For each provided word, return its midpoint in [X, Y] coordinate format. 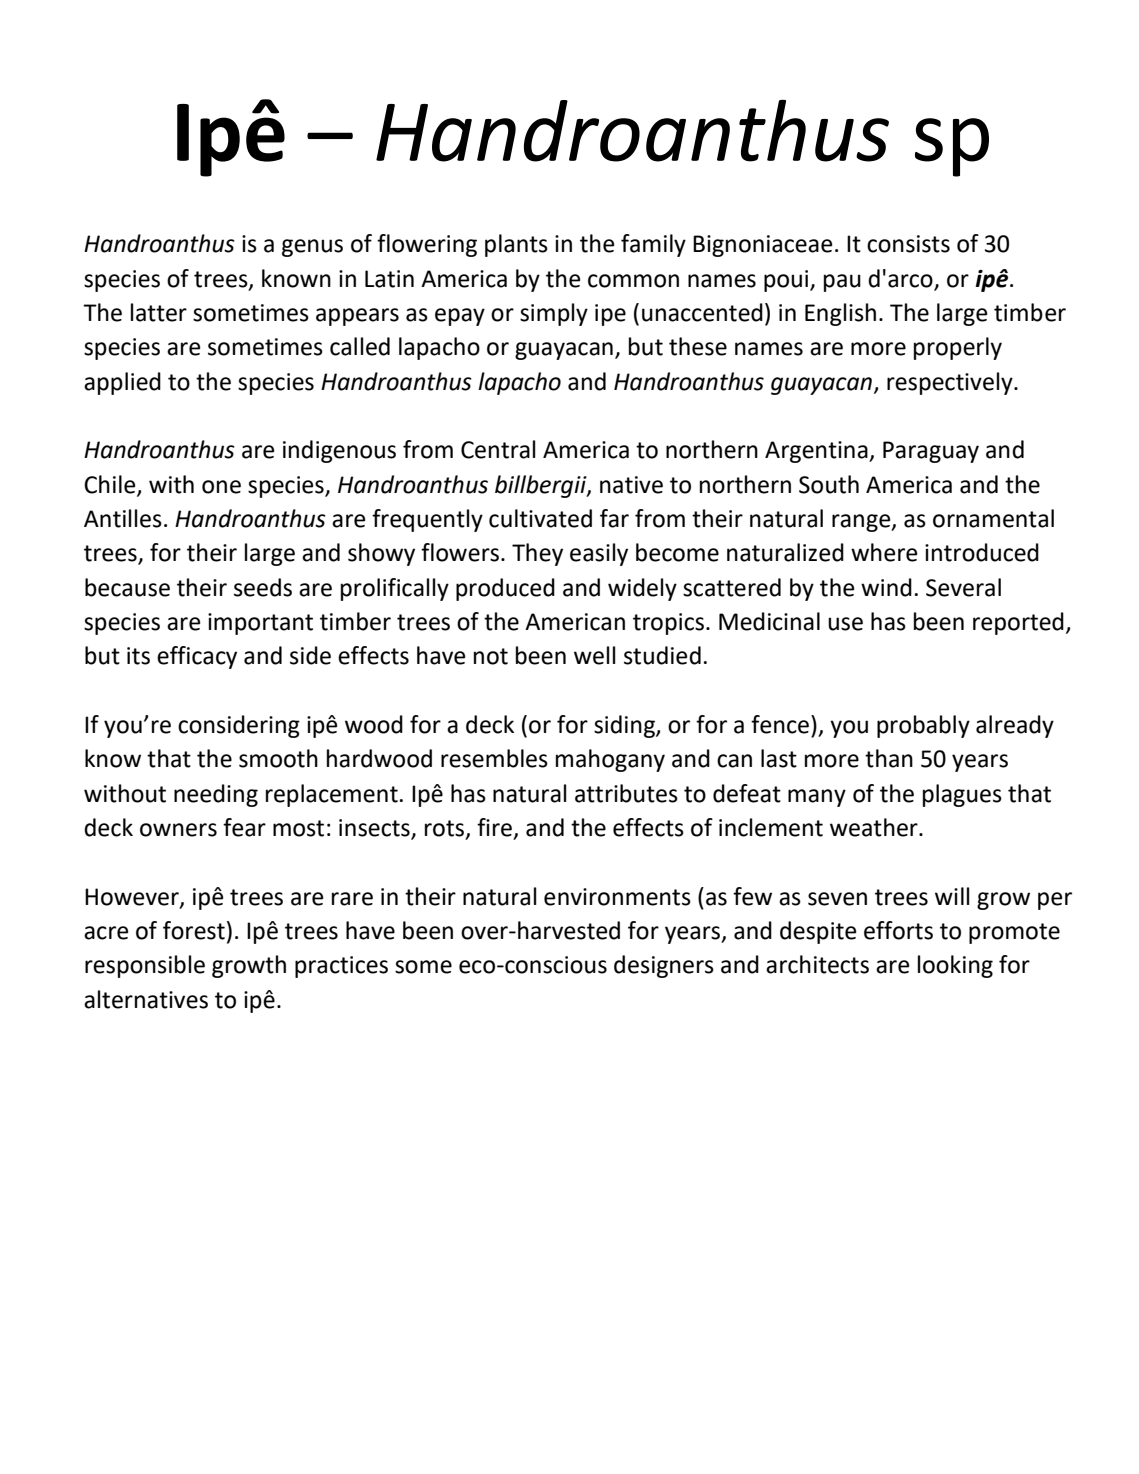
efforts [898, 930]
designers [664, 966]
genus [312, 248]
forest [194, 930]
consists [908, 244]
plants [516, 245]
